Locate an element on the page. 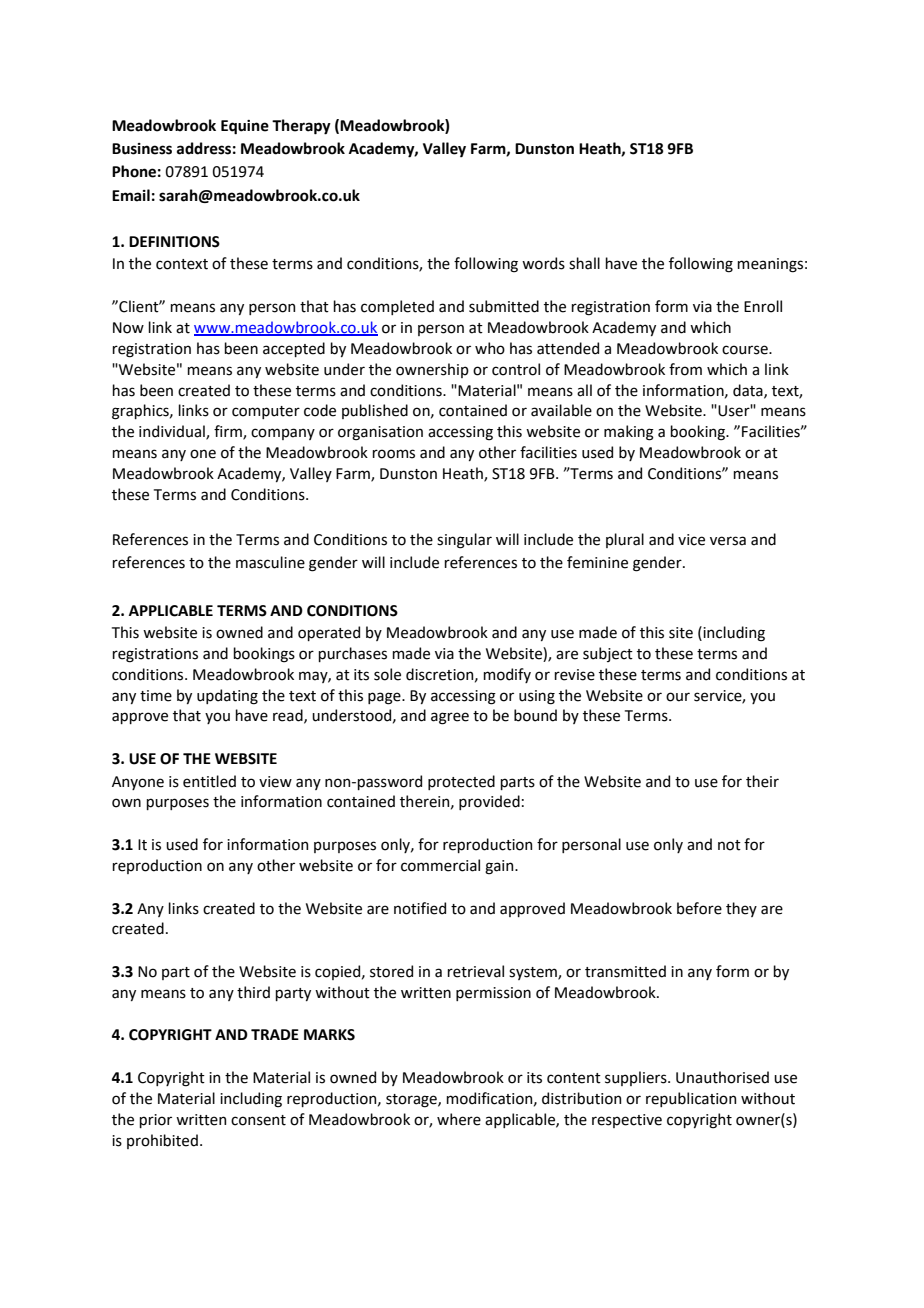 This document has width=924, height=1308. shall is located at coordinates (584, 263).
